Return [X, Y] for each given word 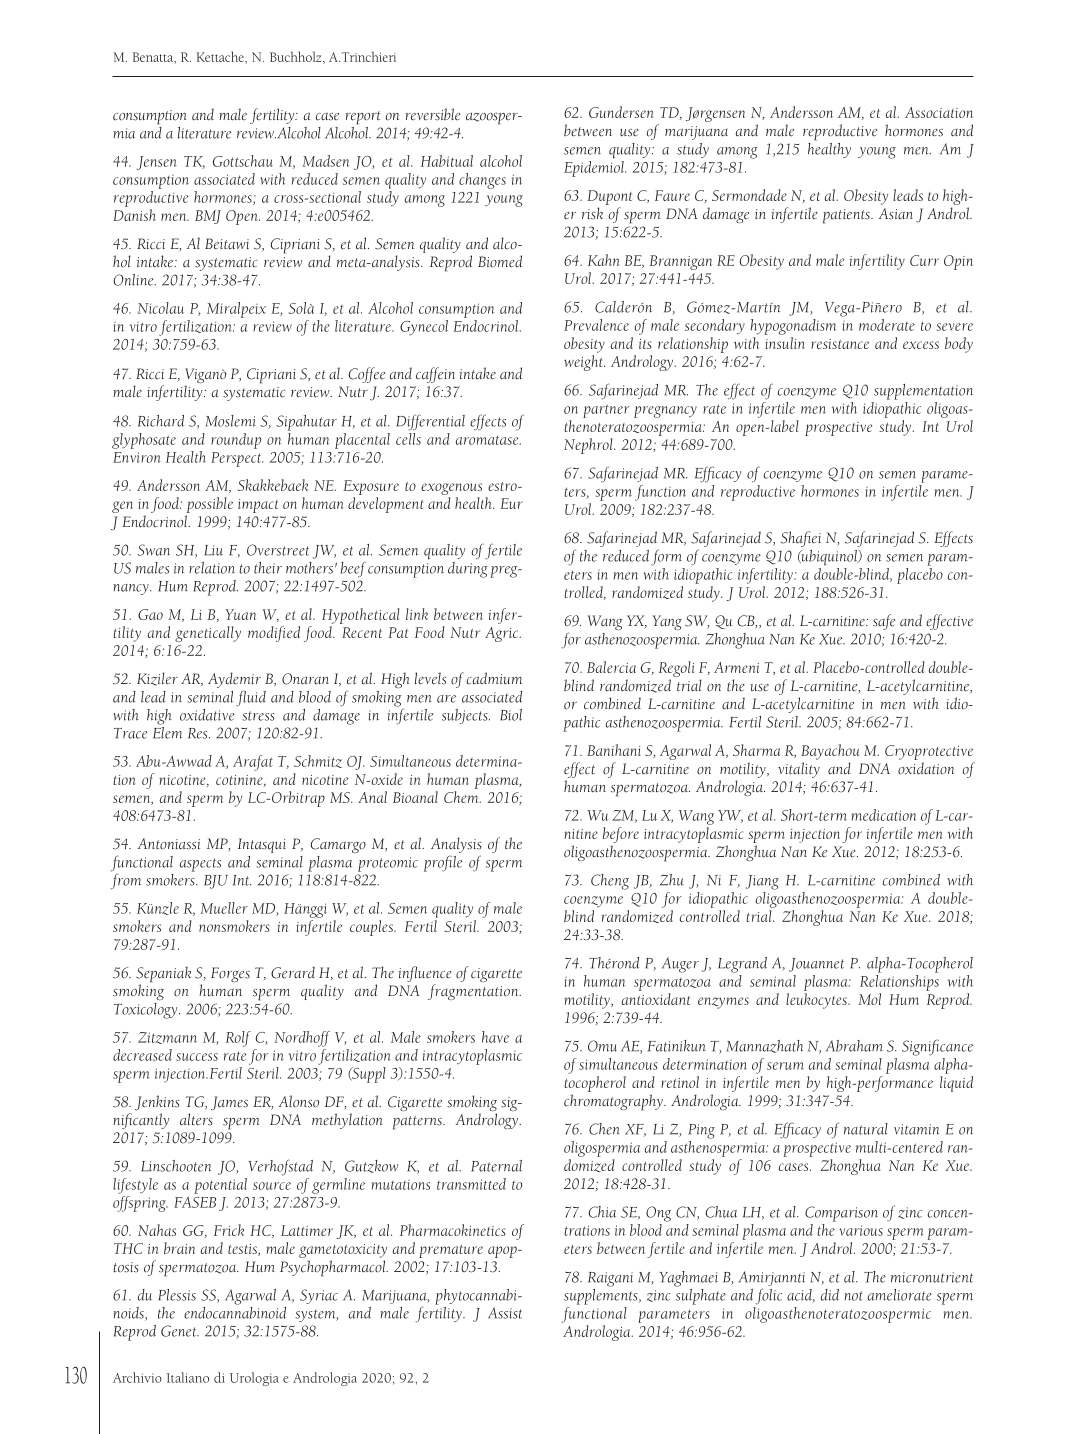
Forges [230, 974]
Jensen [157, 163]
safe [884, 622]
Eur [511, 503]
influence [425, 975]
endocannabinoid [235, 1311]
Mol [870, 999]
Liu [213, 550]
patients [847, 216]
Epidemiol [595, 167]
